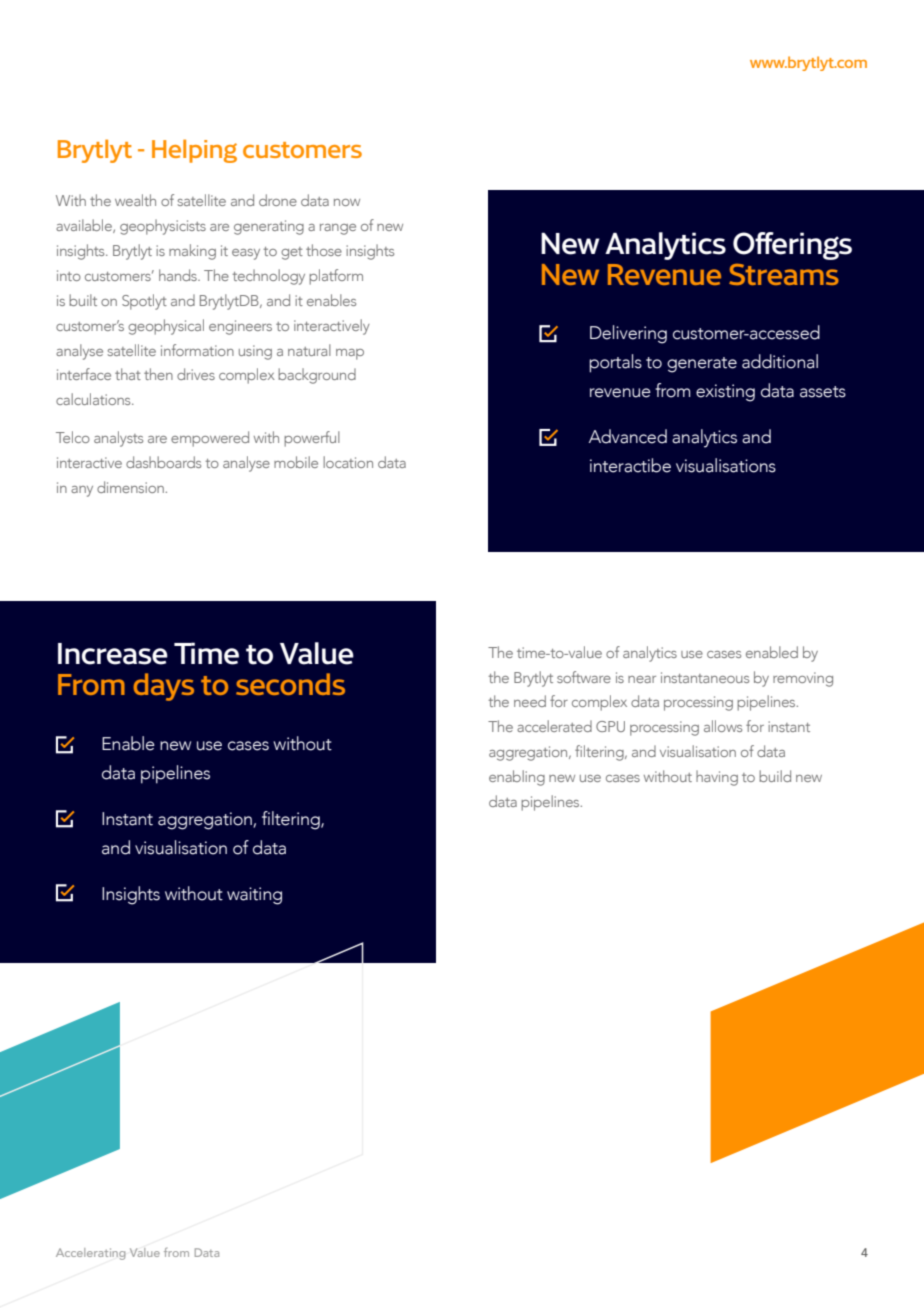 The height and width of the screenshot is (1308, 924). I want to click on map, so click(350, 354).
